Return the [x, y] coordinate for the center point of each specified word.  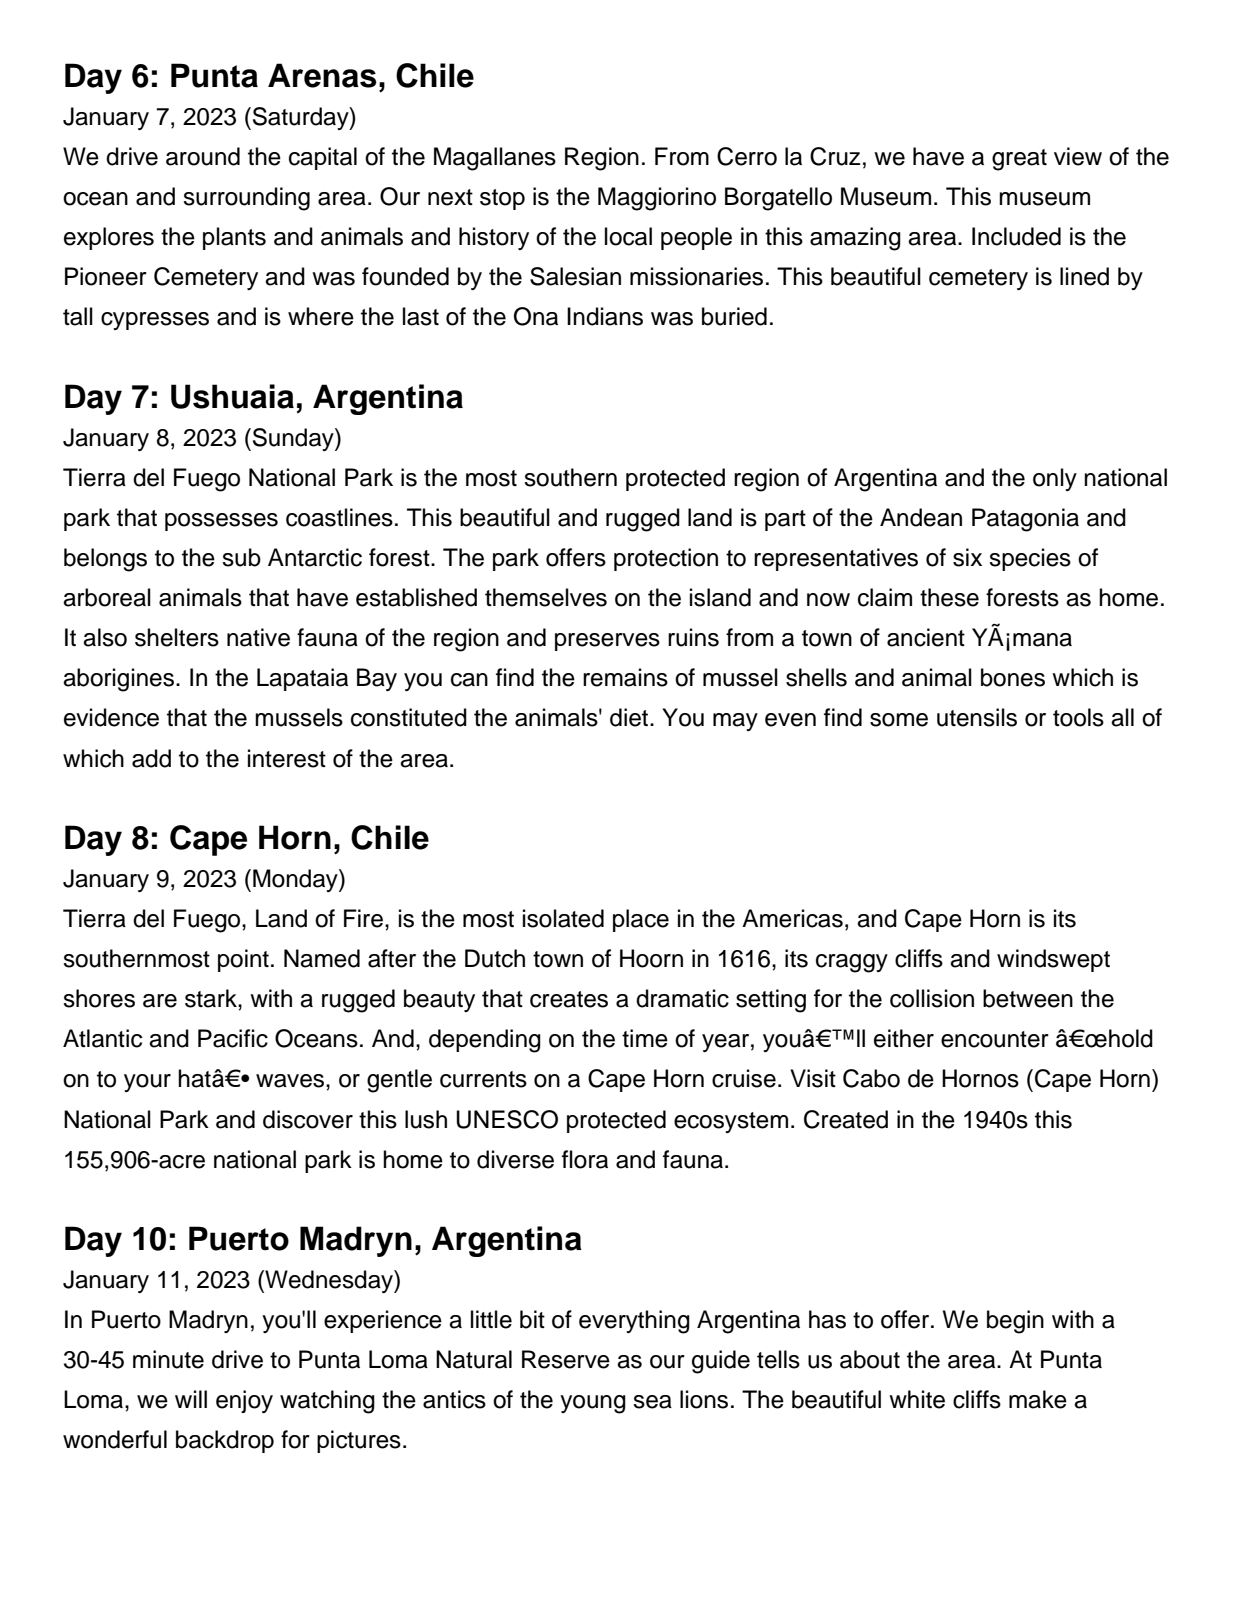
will [191, 1399]
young [593, 1404]
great [1019, 160]
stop [502, 199]
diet [630, 717]
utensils [977, 717]
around [203, 156]
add [151, 758]
